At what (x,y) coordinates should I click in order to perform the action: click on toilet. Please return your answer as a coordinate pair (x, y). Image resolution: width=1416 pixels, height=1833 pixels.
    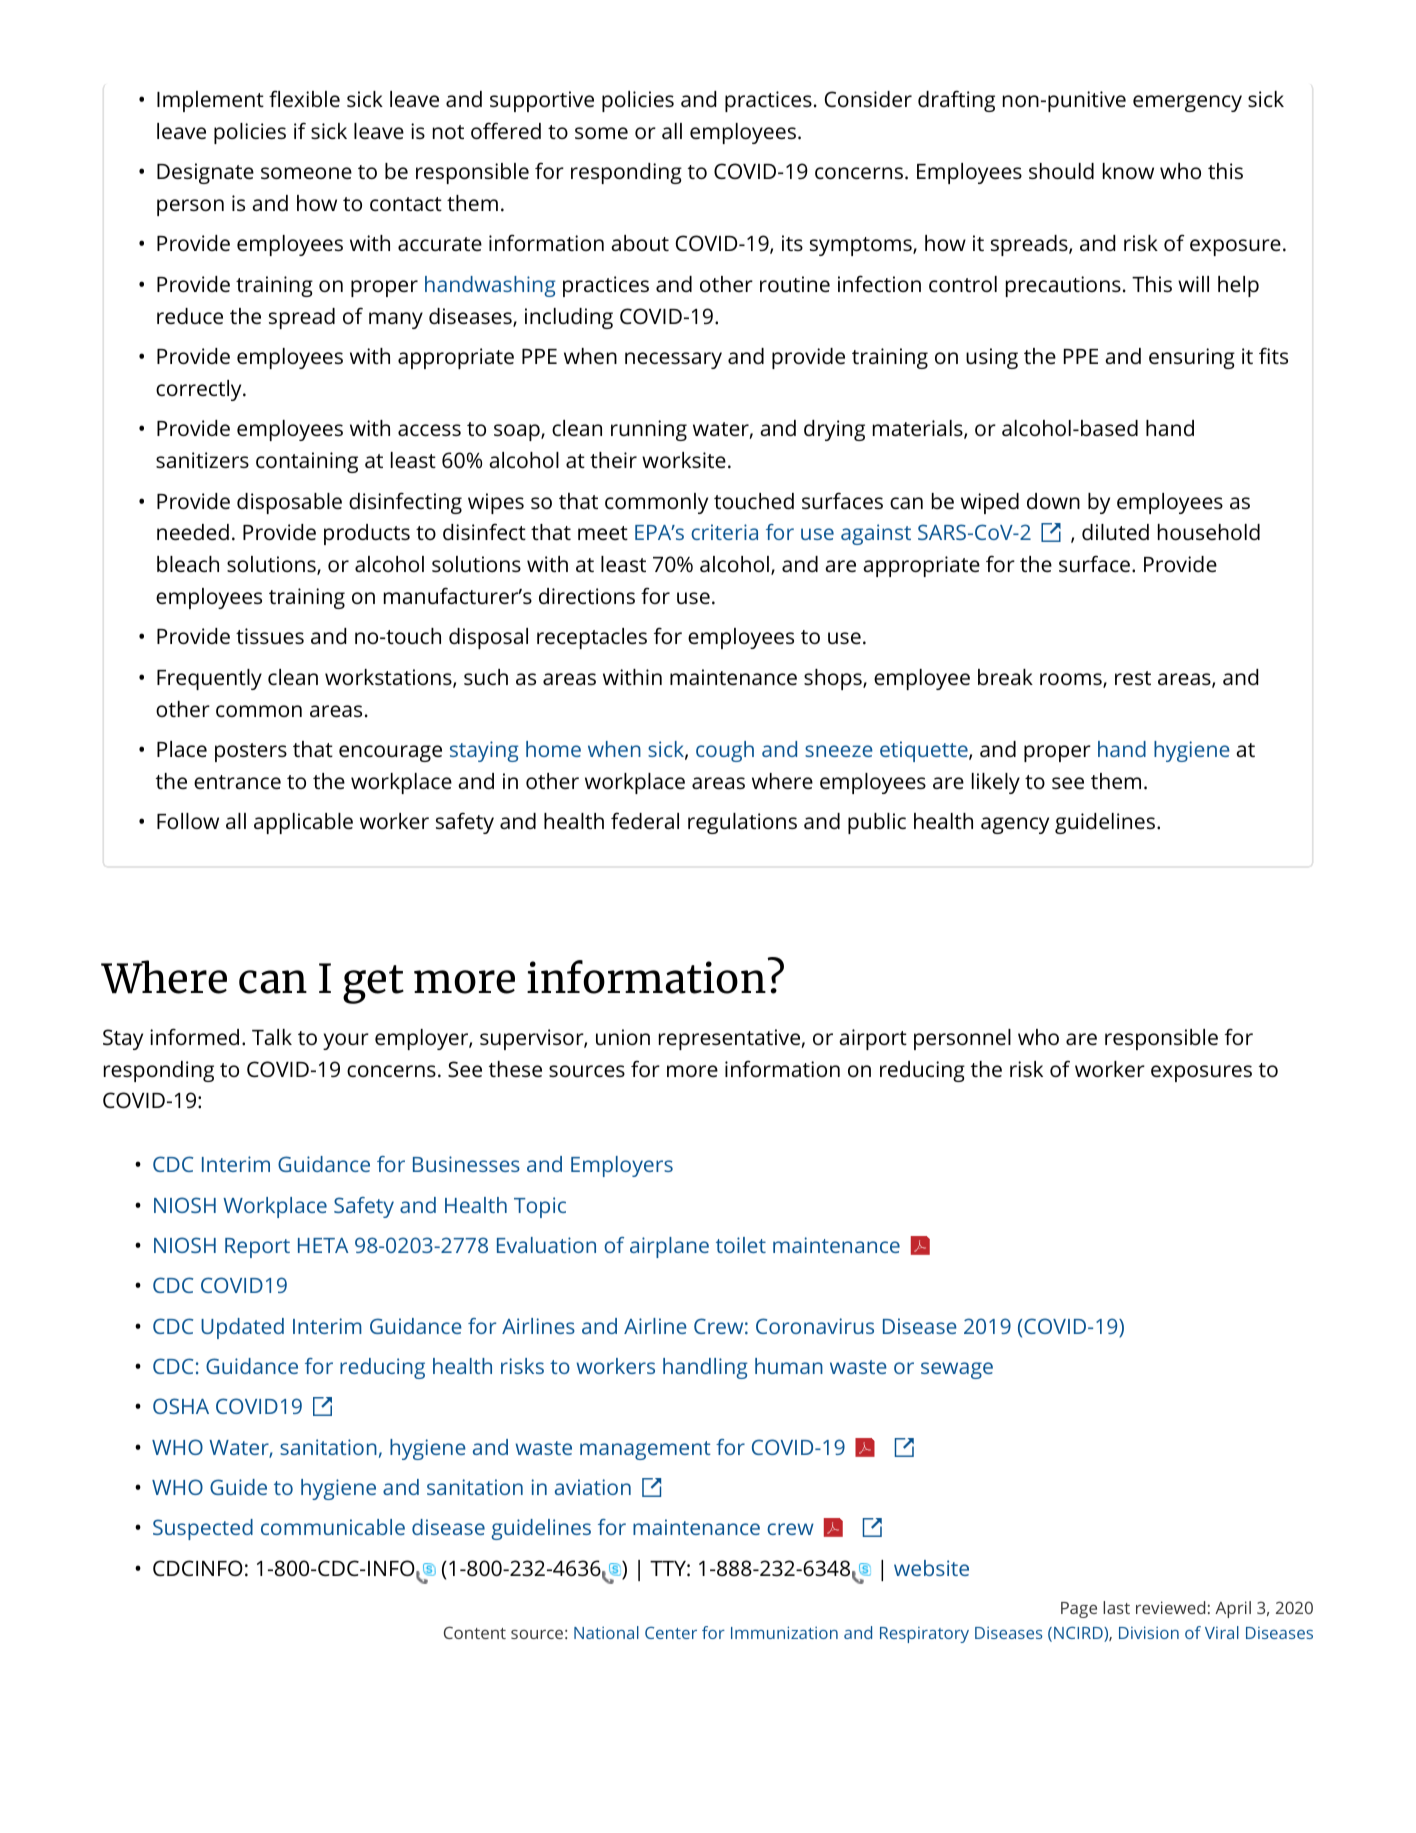
    Looking at the image, I should click on (741, 1245).
